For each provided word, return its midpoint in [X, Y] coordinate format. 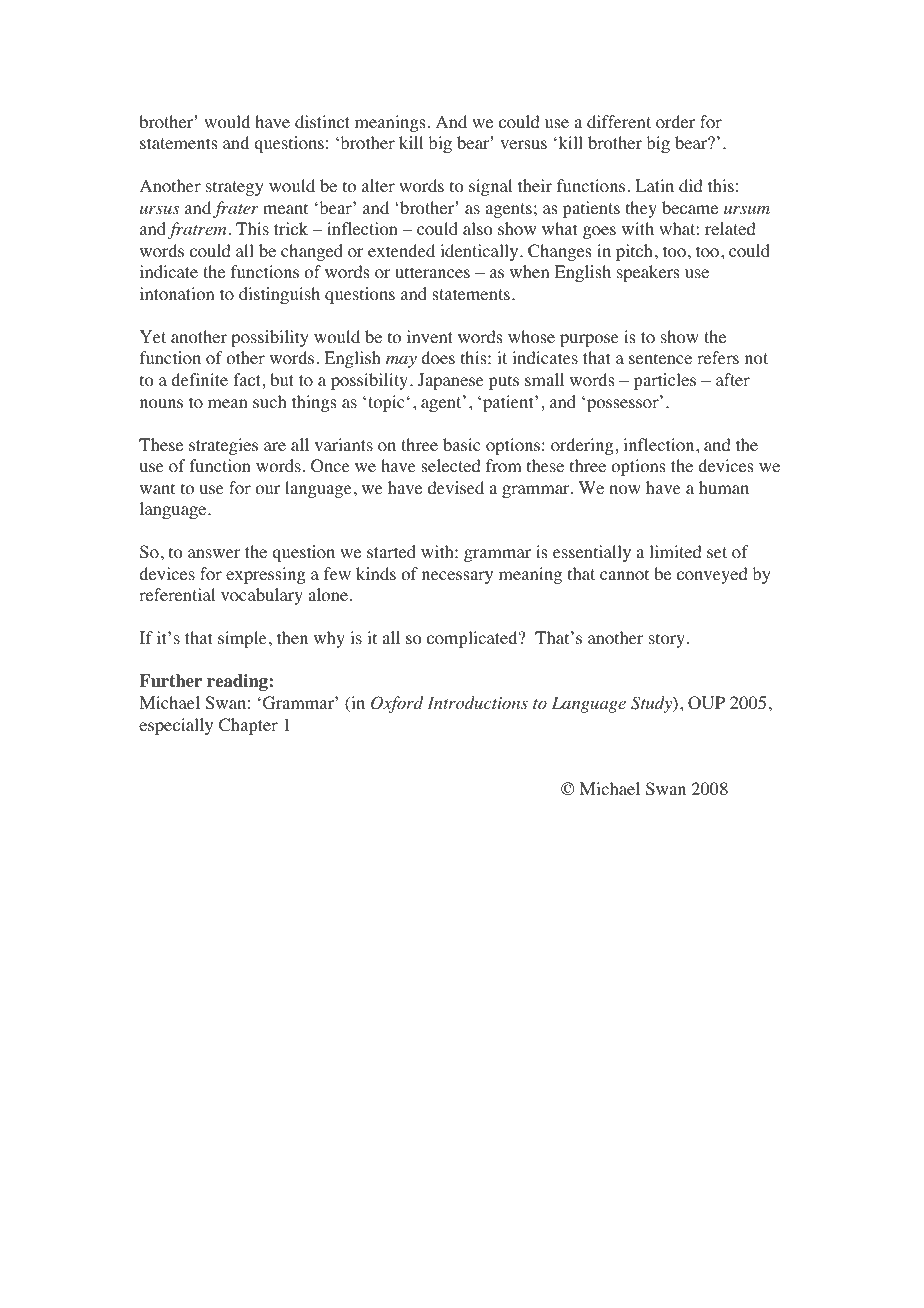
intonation [177, 294]
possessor [624, 404]
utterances [432, 272]
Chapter [248, 726]
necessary [457, 577]
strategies [223, 446]
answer [214, 553]
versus [523, 144]
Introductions [477, 703]
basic [462, 444]
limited [675, 551]
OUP [706, 703]
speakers [648, 273]
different [619, 121]
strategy [235, 188]
